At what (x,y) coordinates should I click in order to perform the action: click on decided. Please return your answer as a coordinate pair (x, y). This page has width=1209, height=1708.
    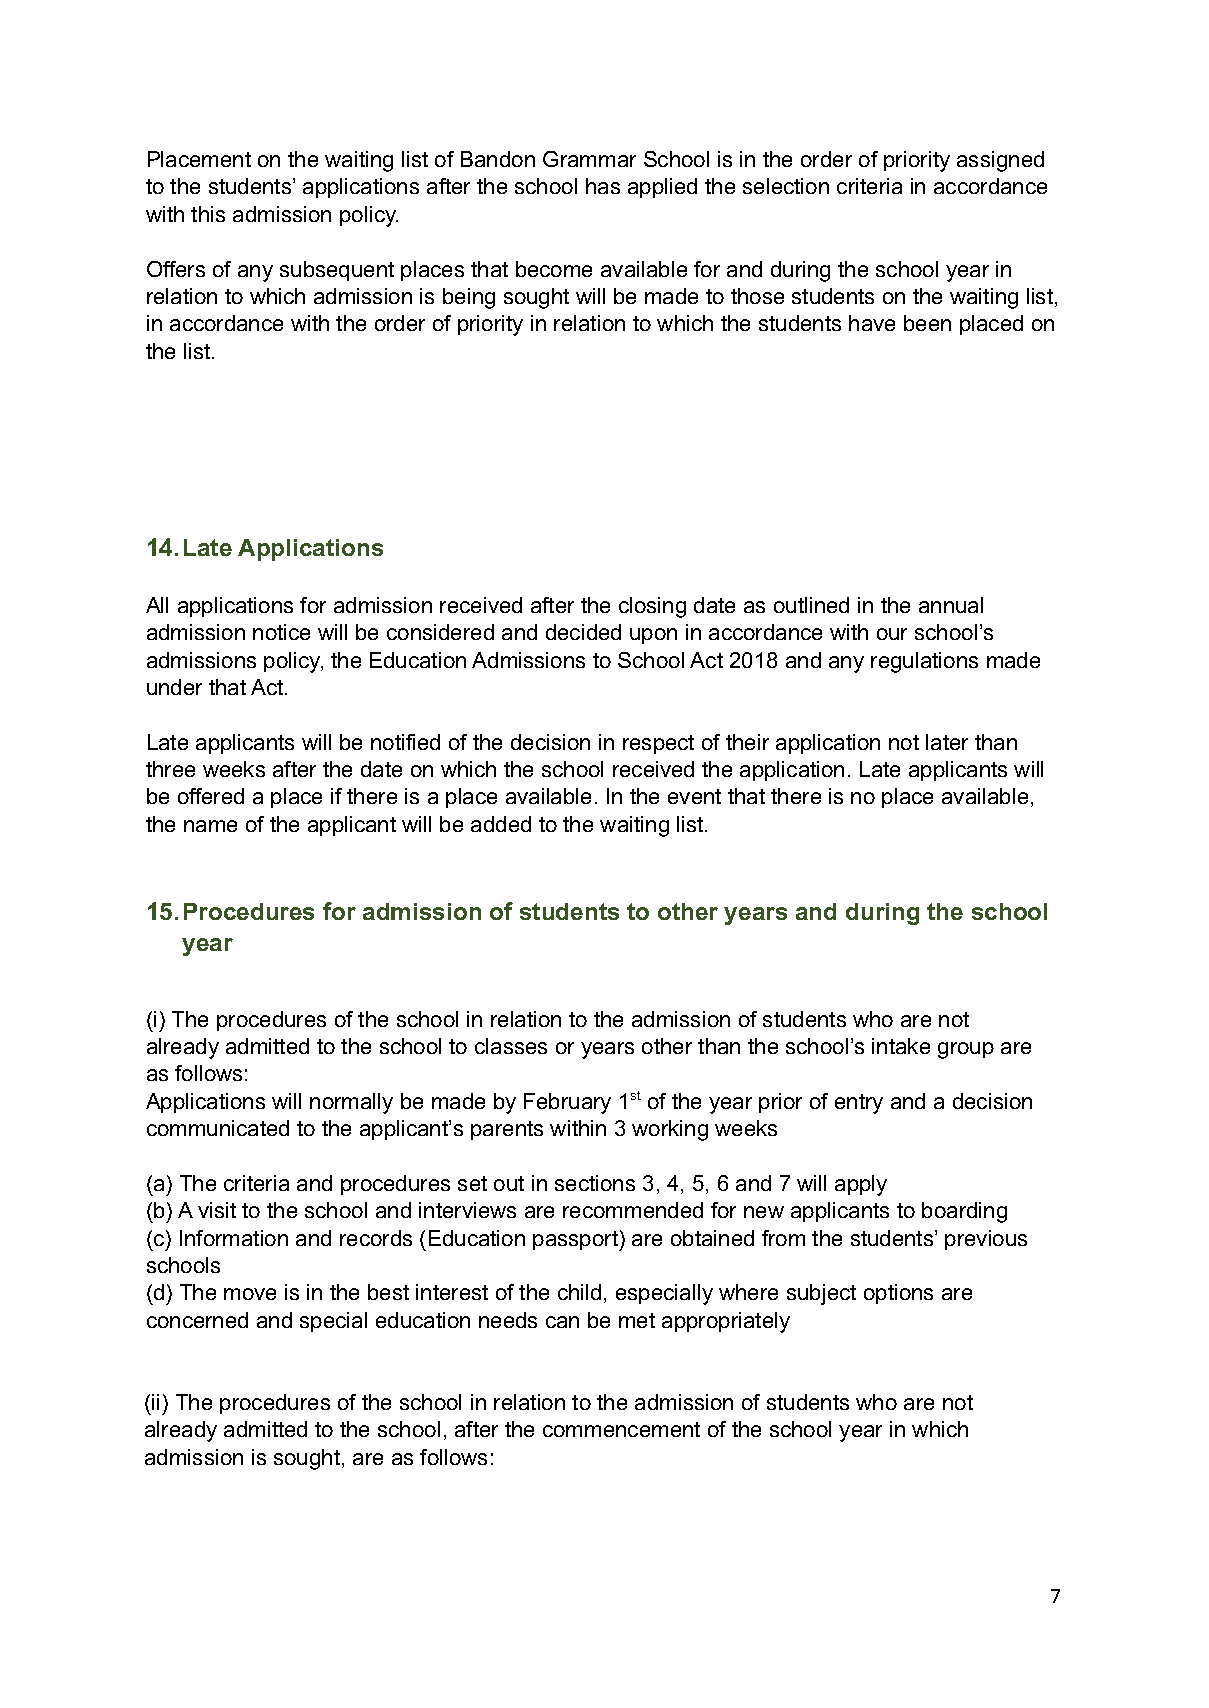
    Looking at the image, I should click on (583, 632).
